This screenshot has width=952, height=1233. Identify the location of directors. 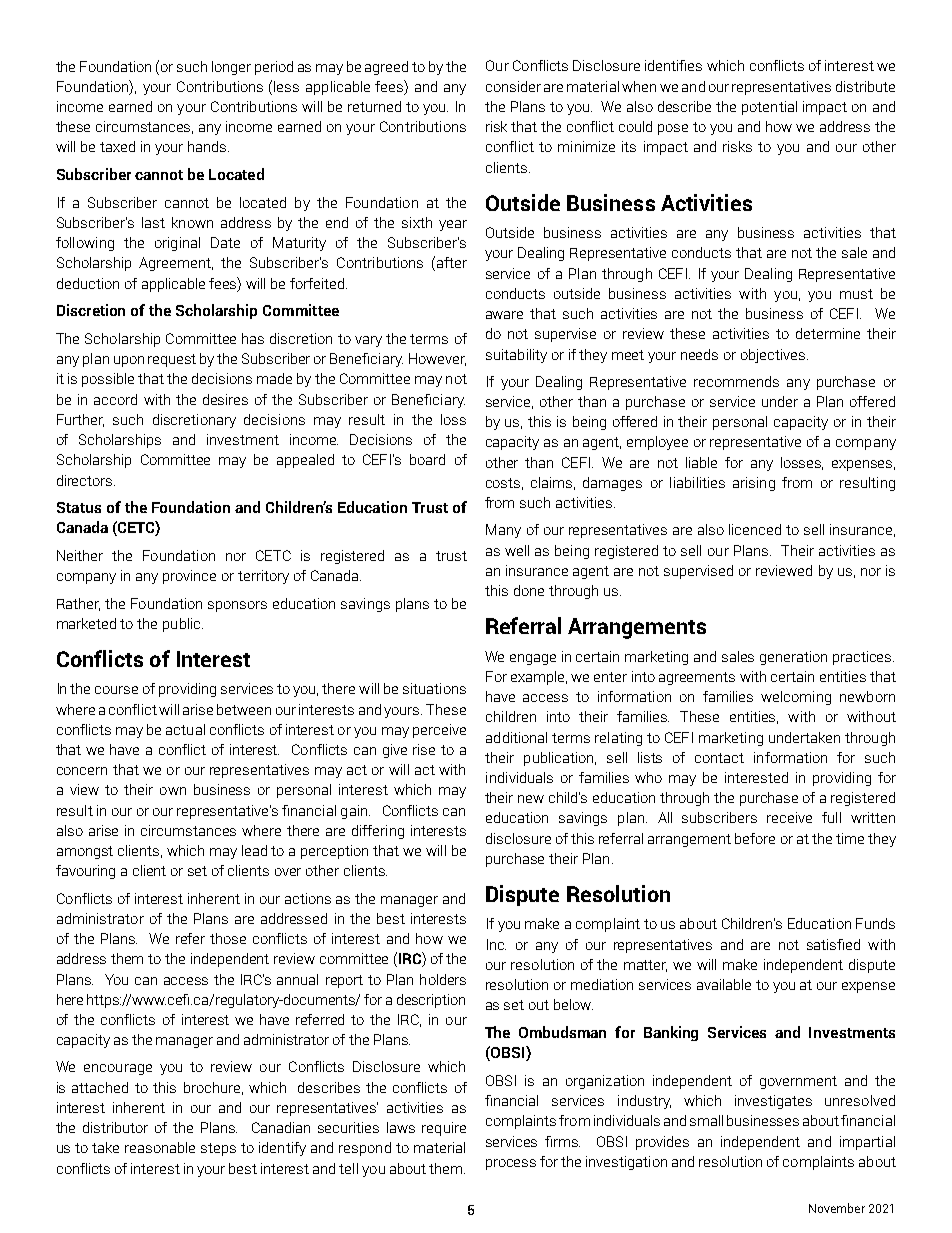
(86, 480).
